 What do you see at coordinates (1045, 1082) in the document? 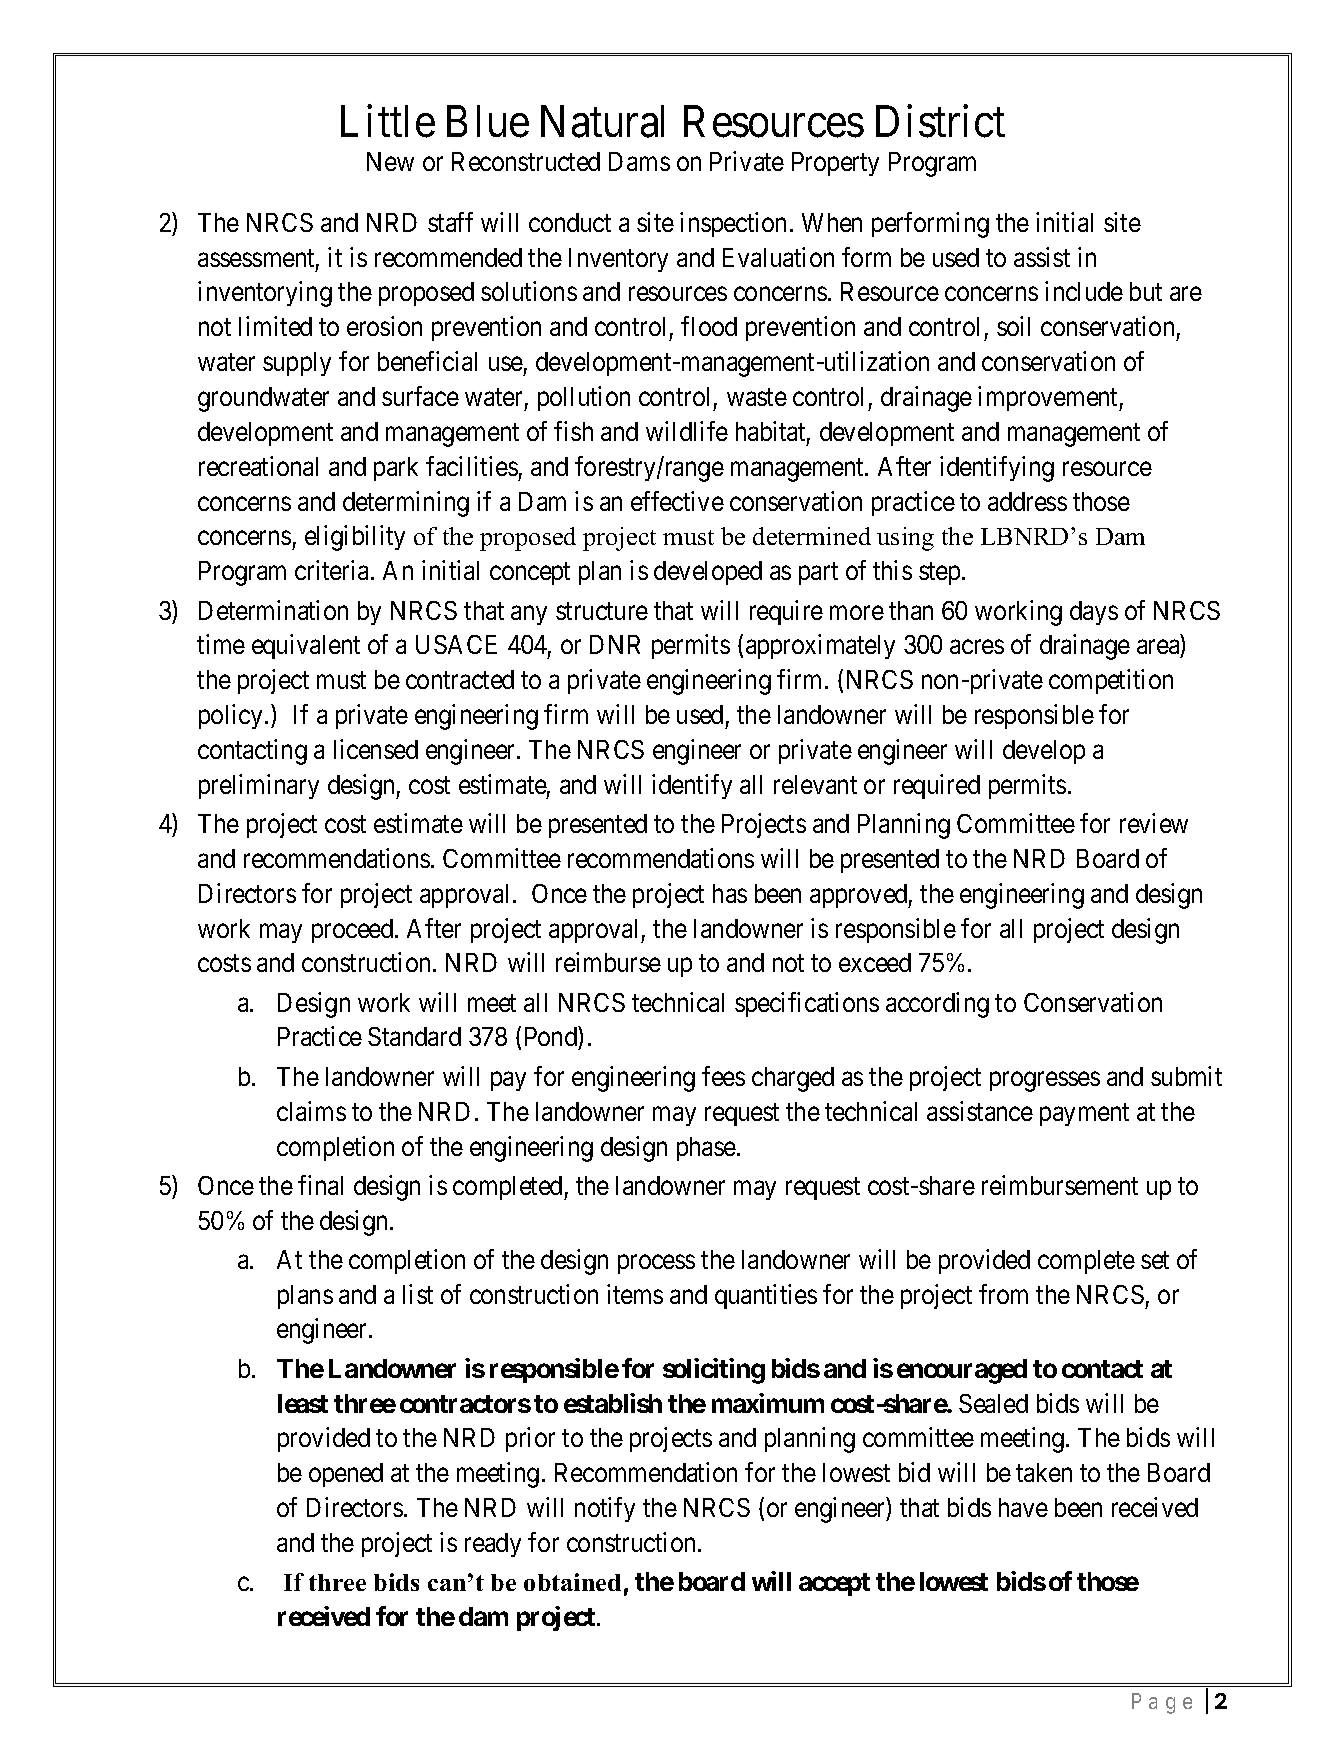
I see `progresses` at bounding box center [1045, 1082].
